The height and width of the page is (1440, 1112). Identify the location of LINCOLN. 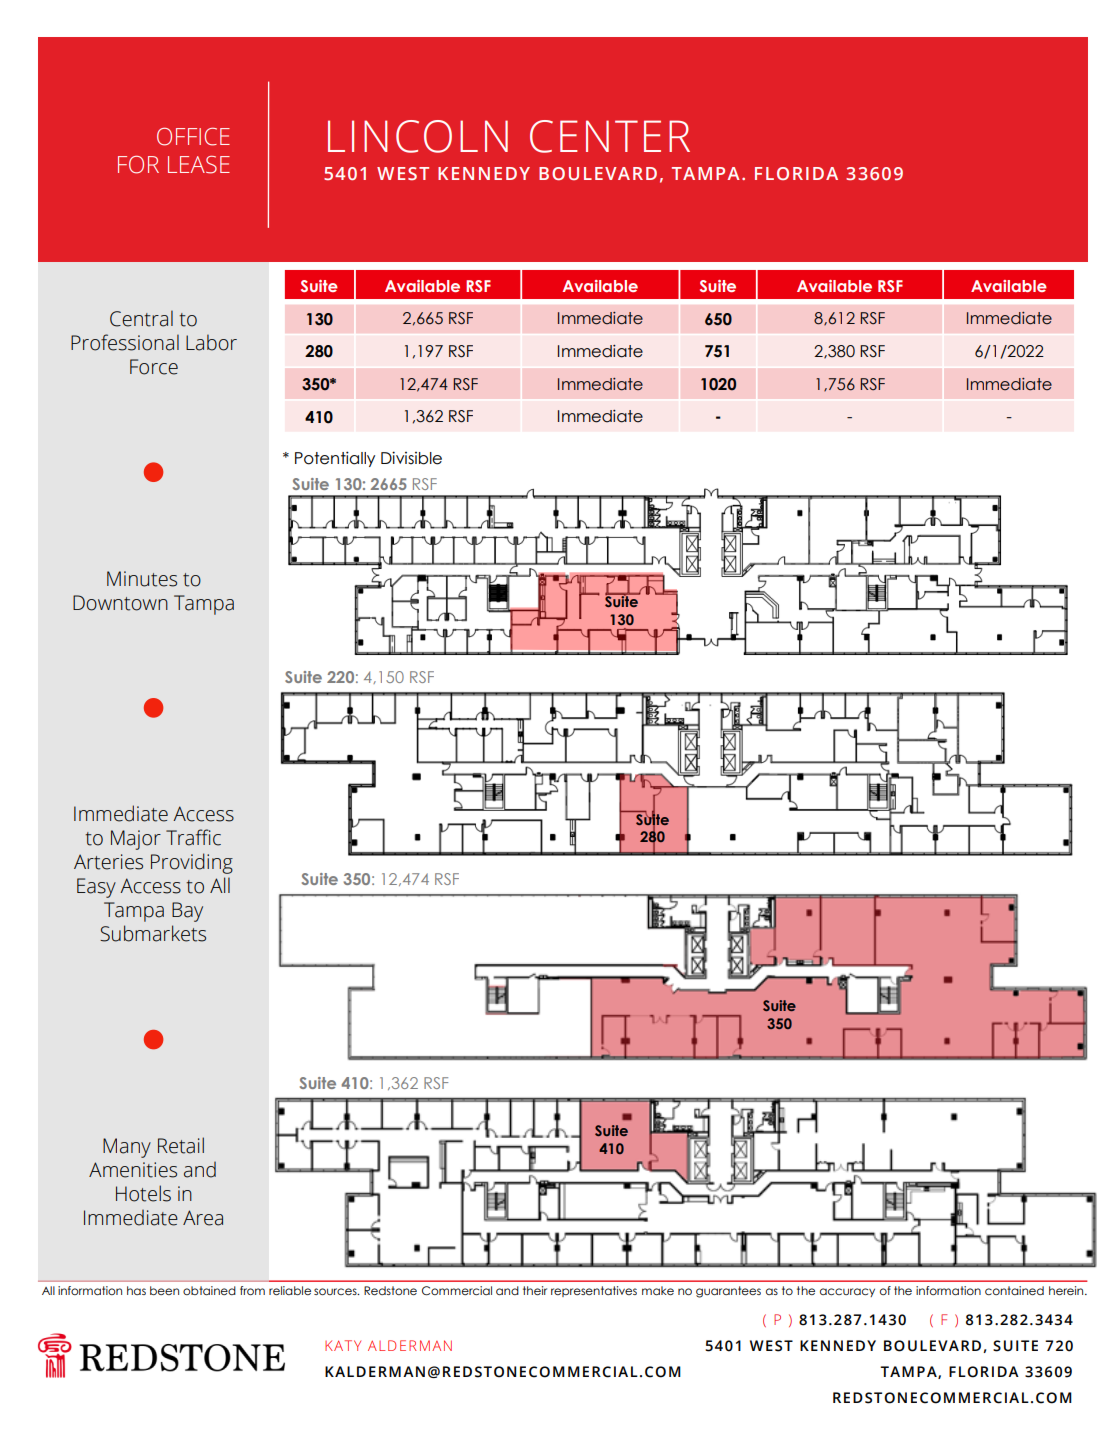
(418, 136).
